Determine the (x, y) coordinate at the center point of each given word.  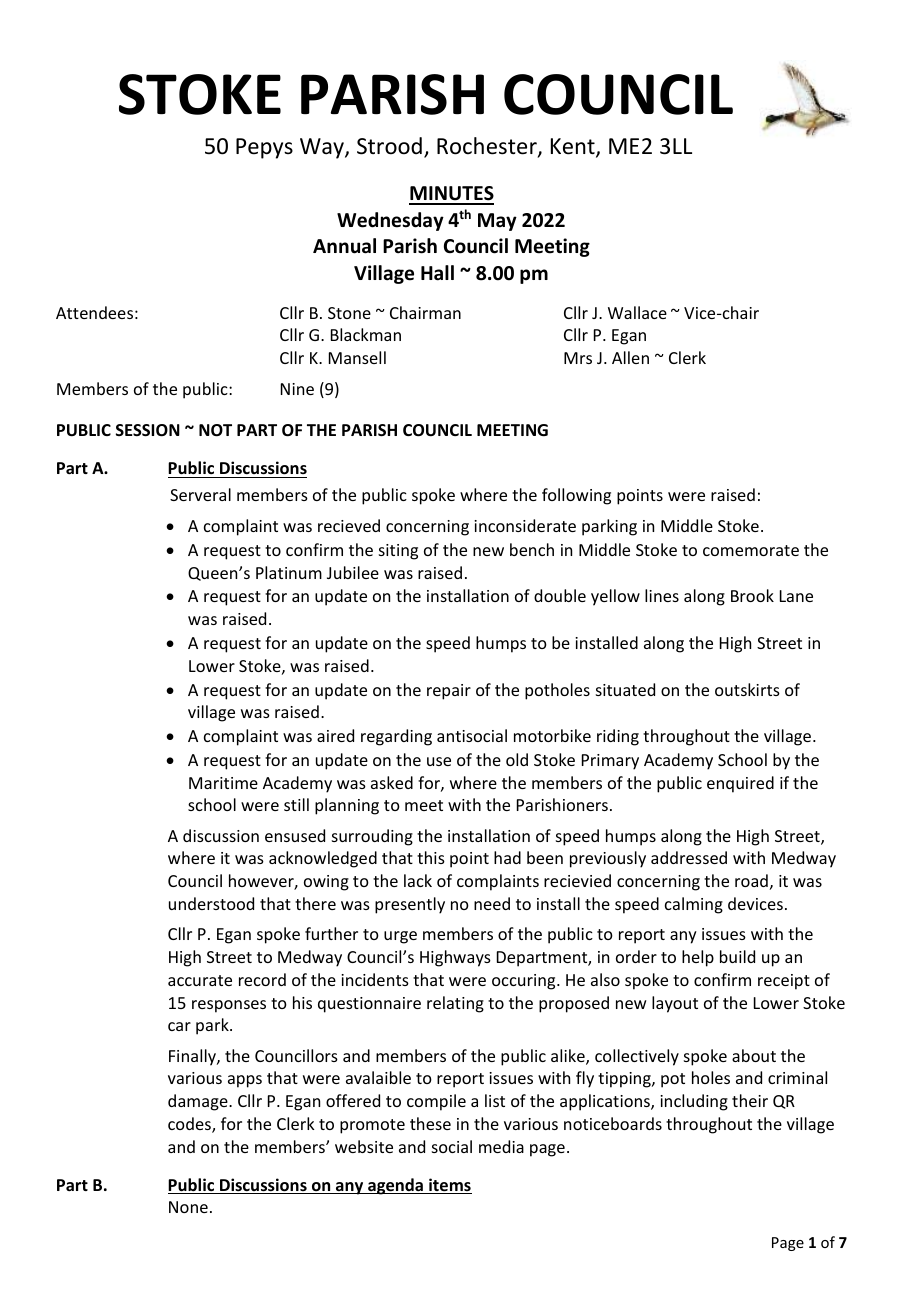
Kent (574, 147)
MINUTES (451, 195)
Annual (344, 246)
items (449, 1186)
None (188, 1207)
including (694, 1102)
